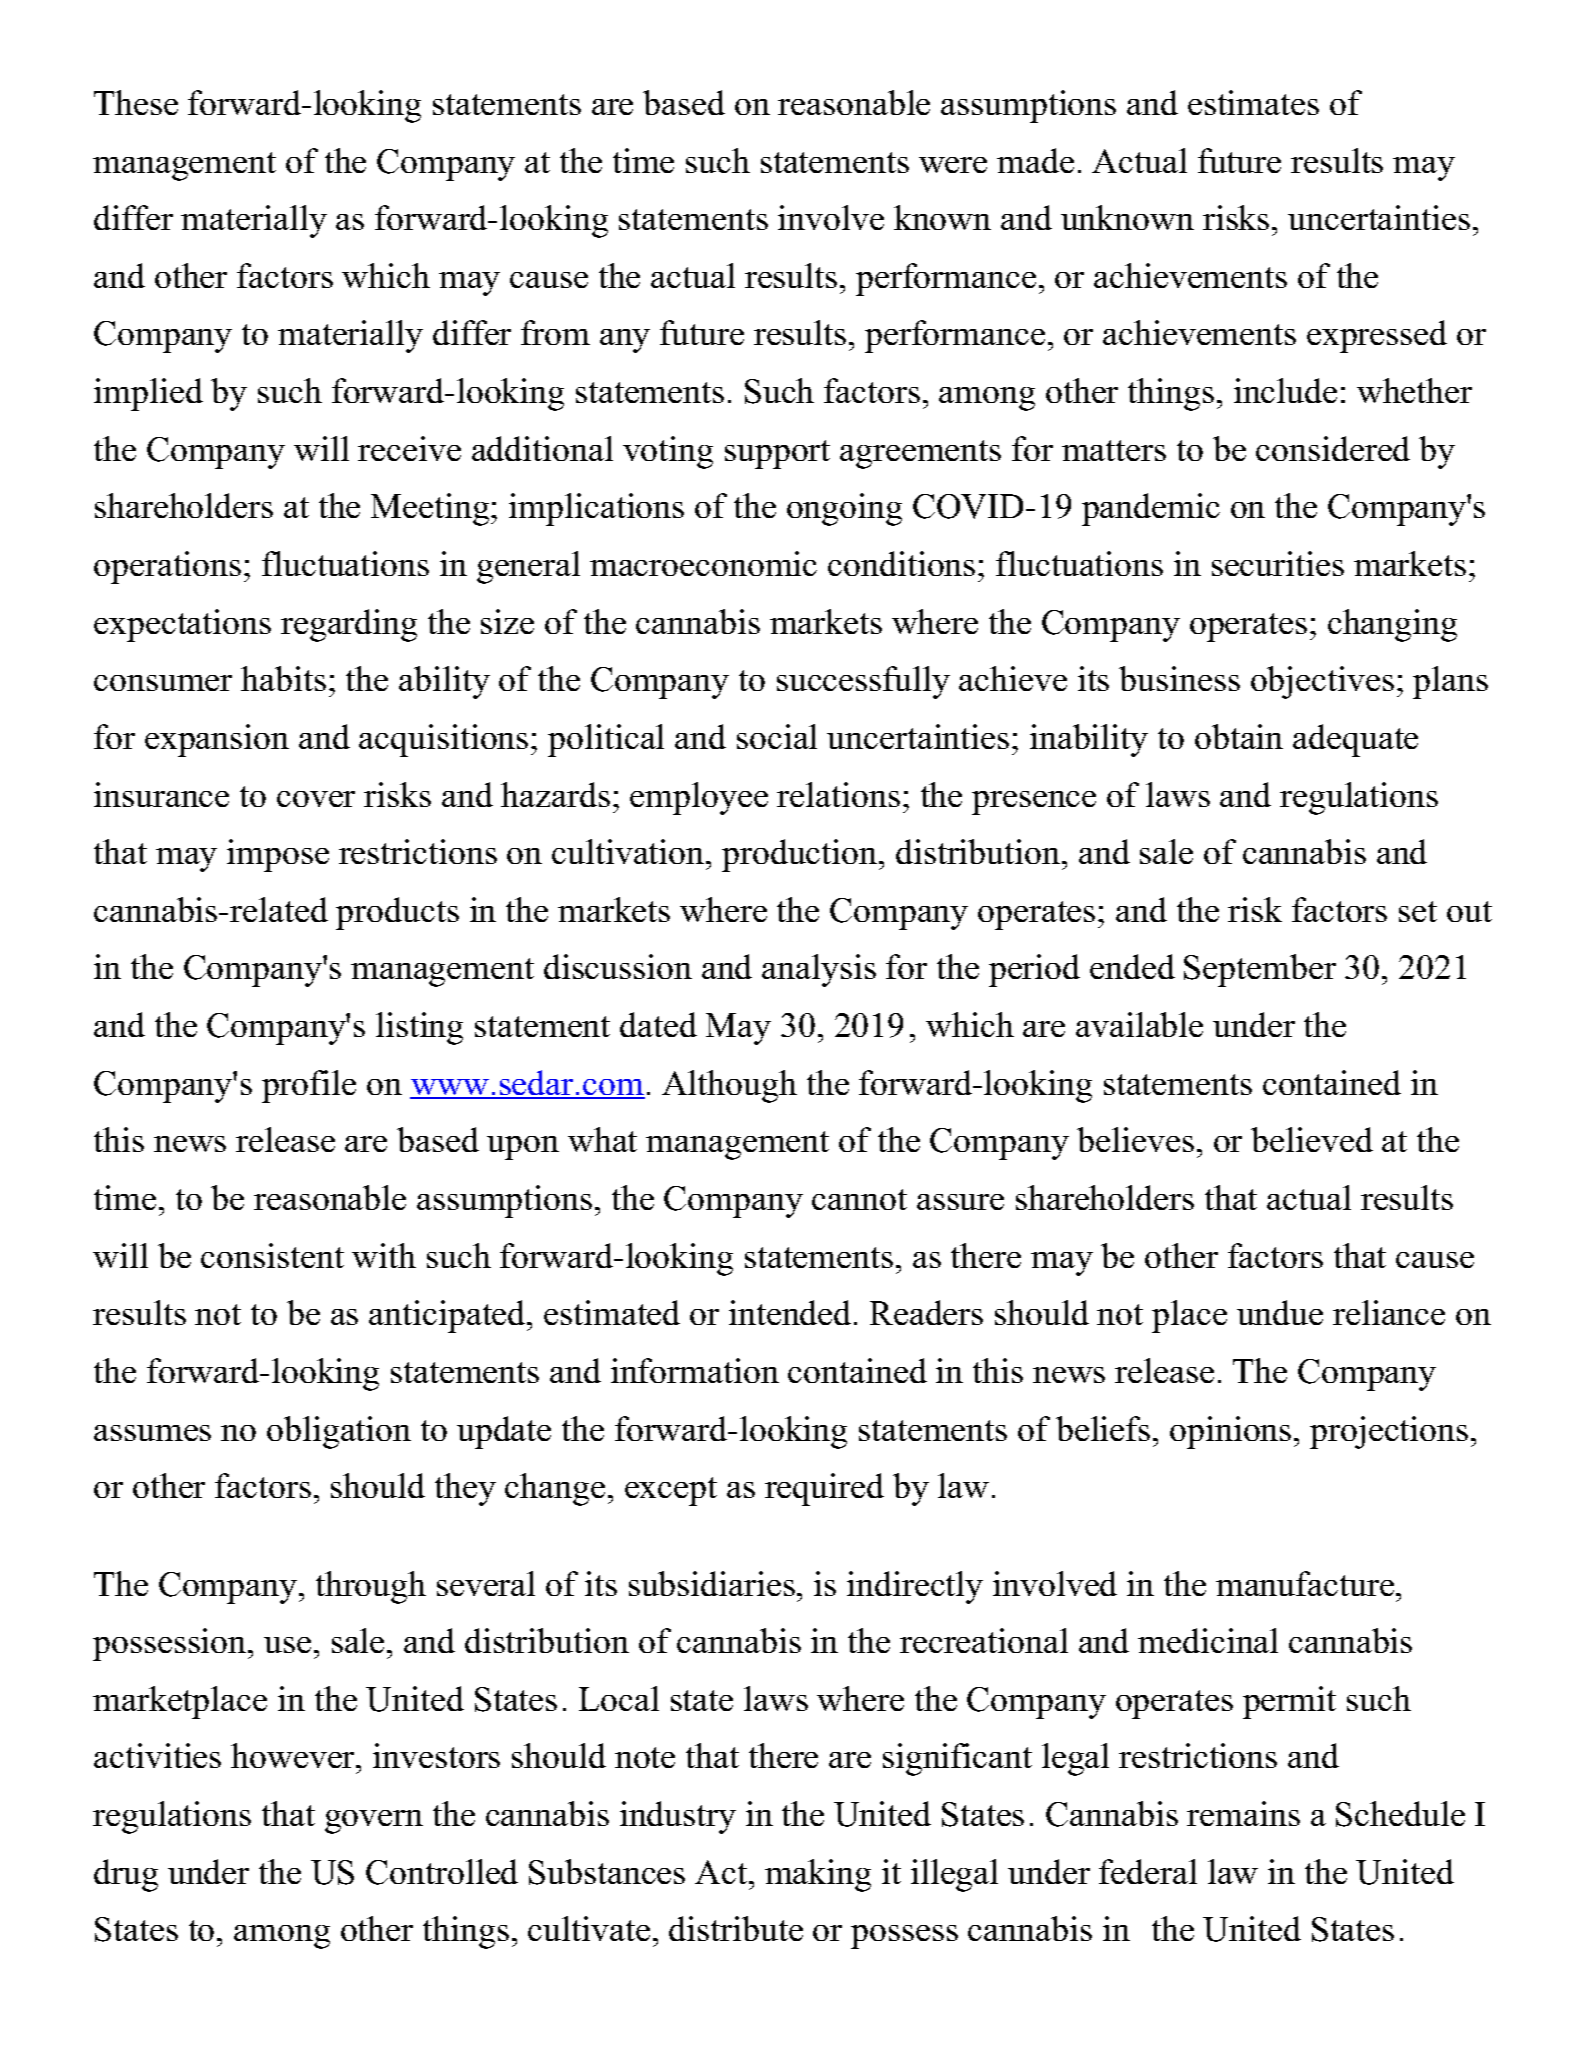 The height and width of the screenshot is (2048, 1583). Describe the element at coordinates (374, 1822) in the screenshot. I see `govern` at that location.
